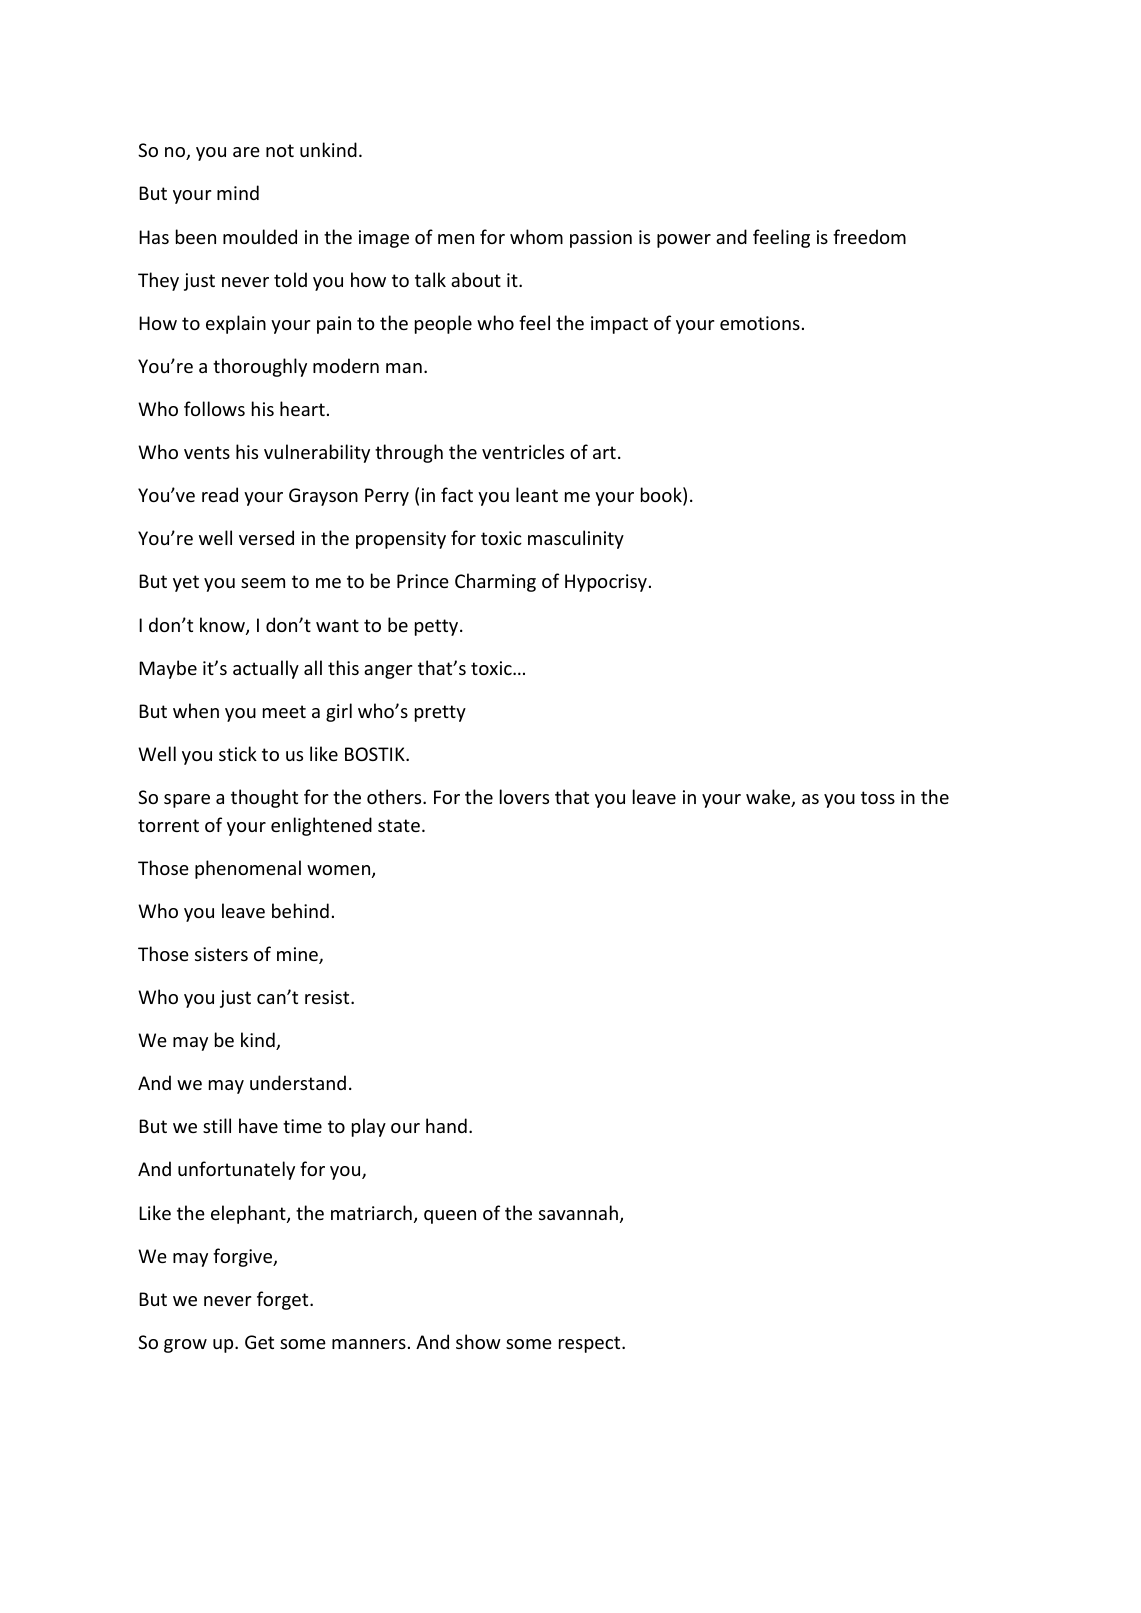 The width and height of the screenshot is (1141, 1613). I want to click on forget, so click(284, 1300).
